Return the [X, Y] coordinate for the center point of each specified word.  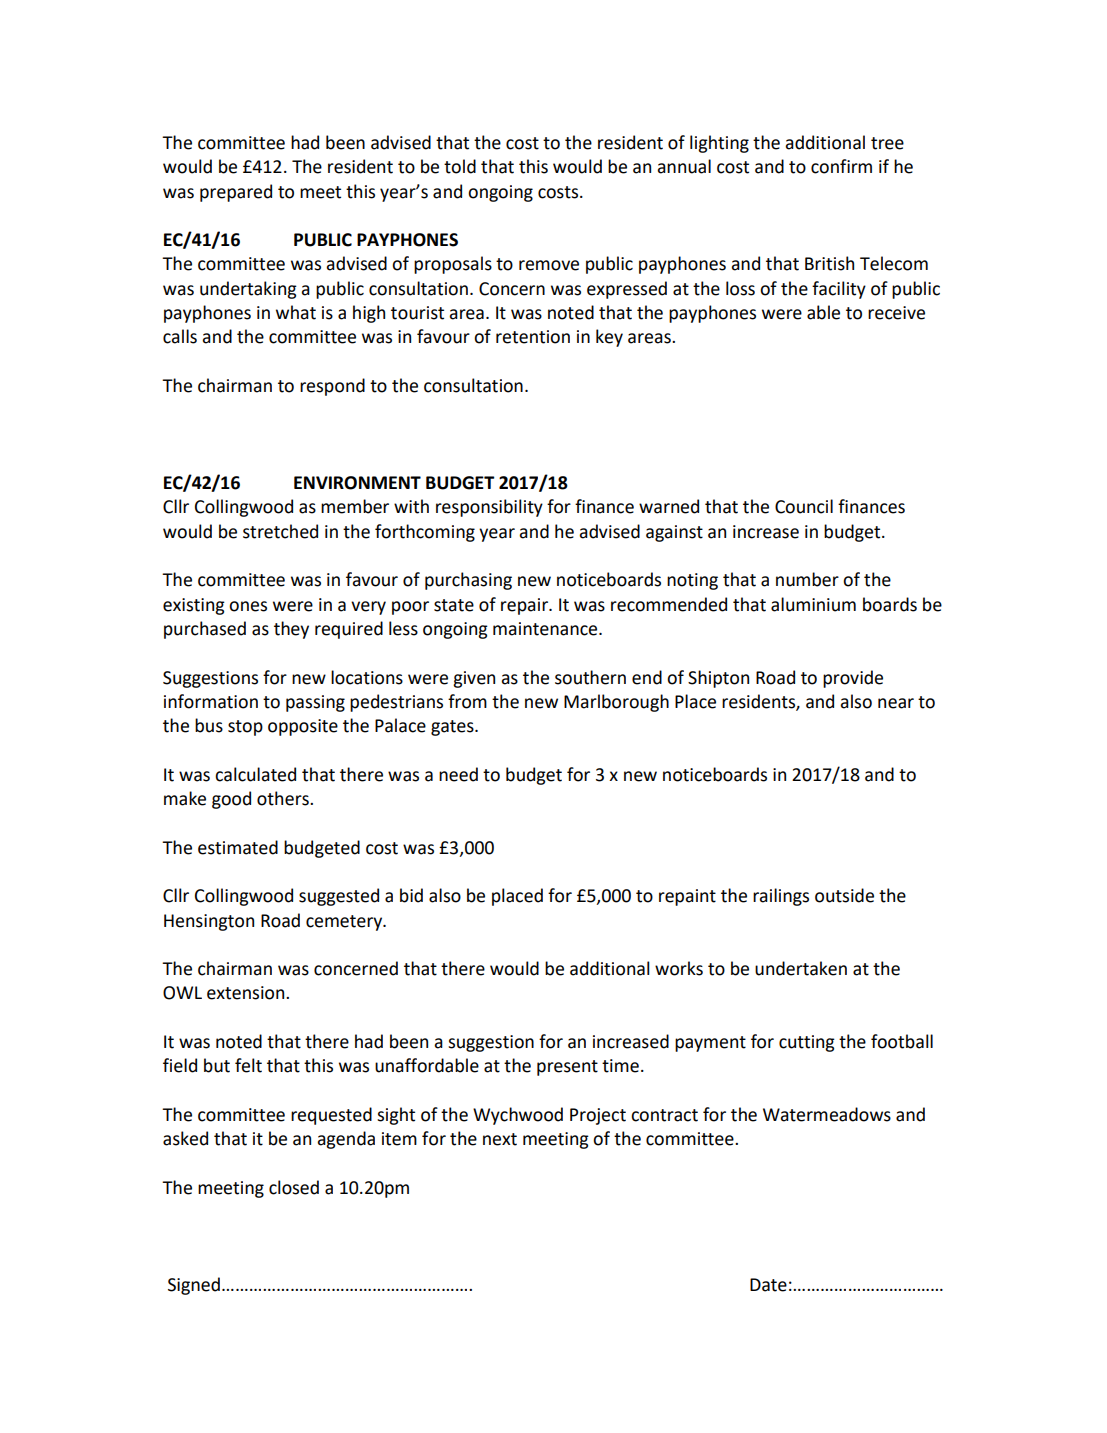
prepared [236, 193]
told [460, 166]
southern [590, 677]
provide [853, 679]
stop [245, 728]
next [500, 1139]
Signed [194, 1286]
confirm [841, 166]
